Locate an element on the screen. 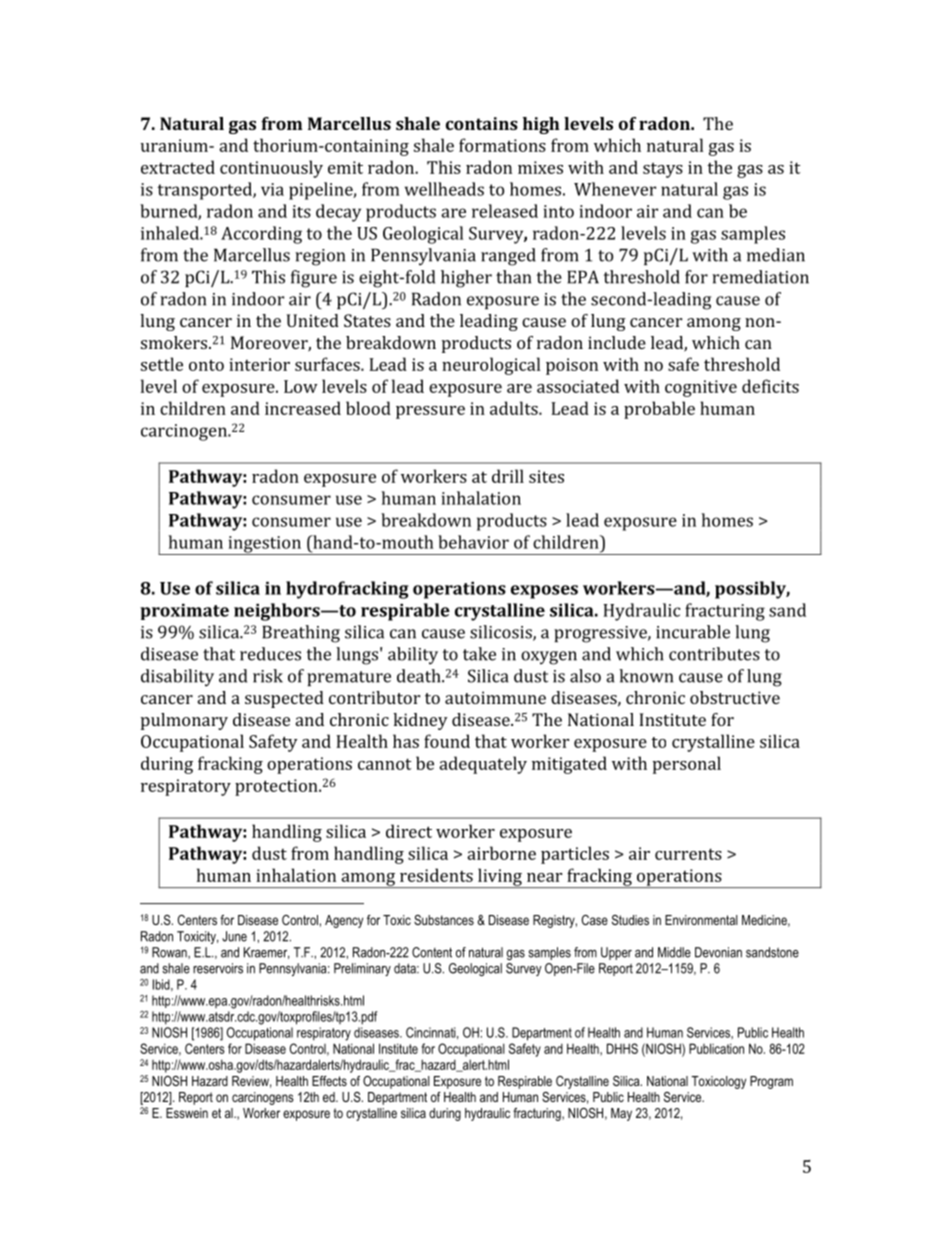 The width and height of the screenshot is (952, 1233). Middle is located at coordinates (674, 952).
